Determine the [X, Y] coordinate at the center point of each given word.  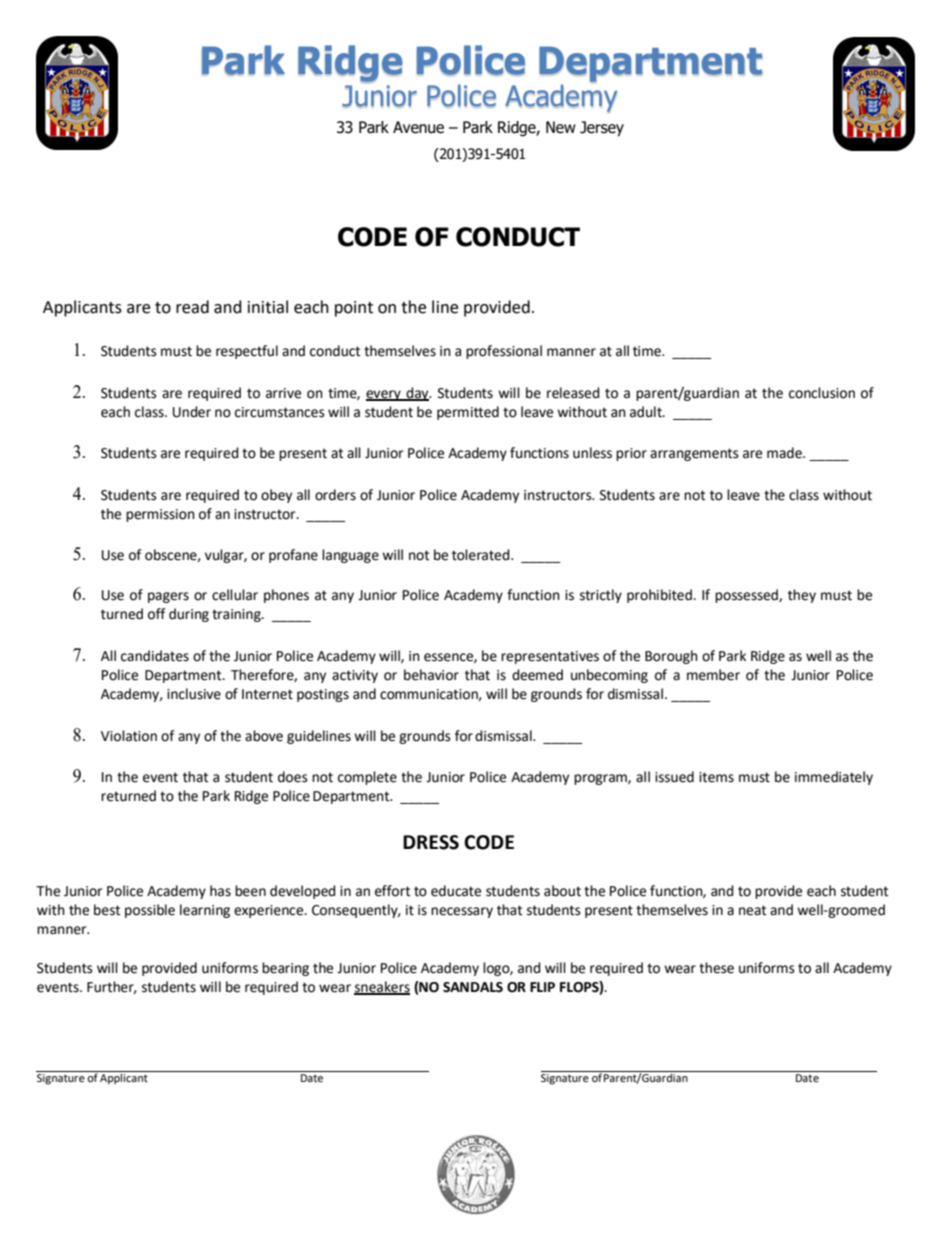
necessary [462, 912]
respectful [247, 352]
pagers [168, 597]
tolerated [482, 555]
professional [504, 352]
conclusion [822, 393]
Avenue [418, 127]
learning [205, 911]
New [561, 127]
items [716, 777]
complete [367, 778]
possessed [747, 596]
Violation [129, 736]
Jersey [602, 129]
